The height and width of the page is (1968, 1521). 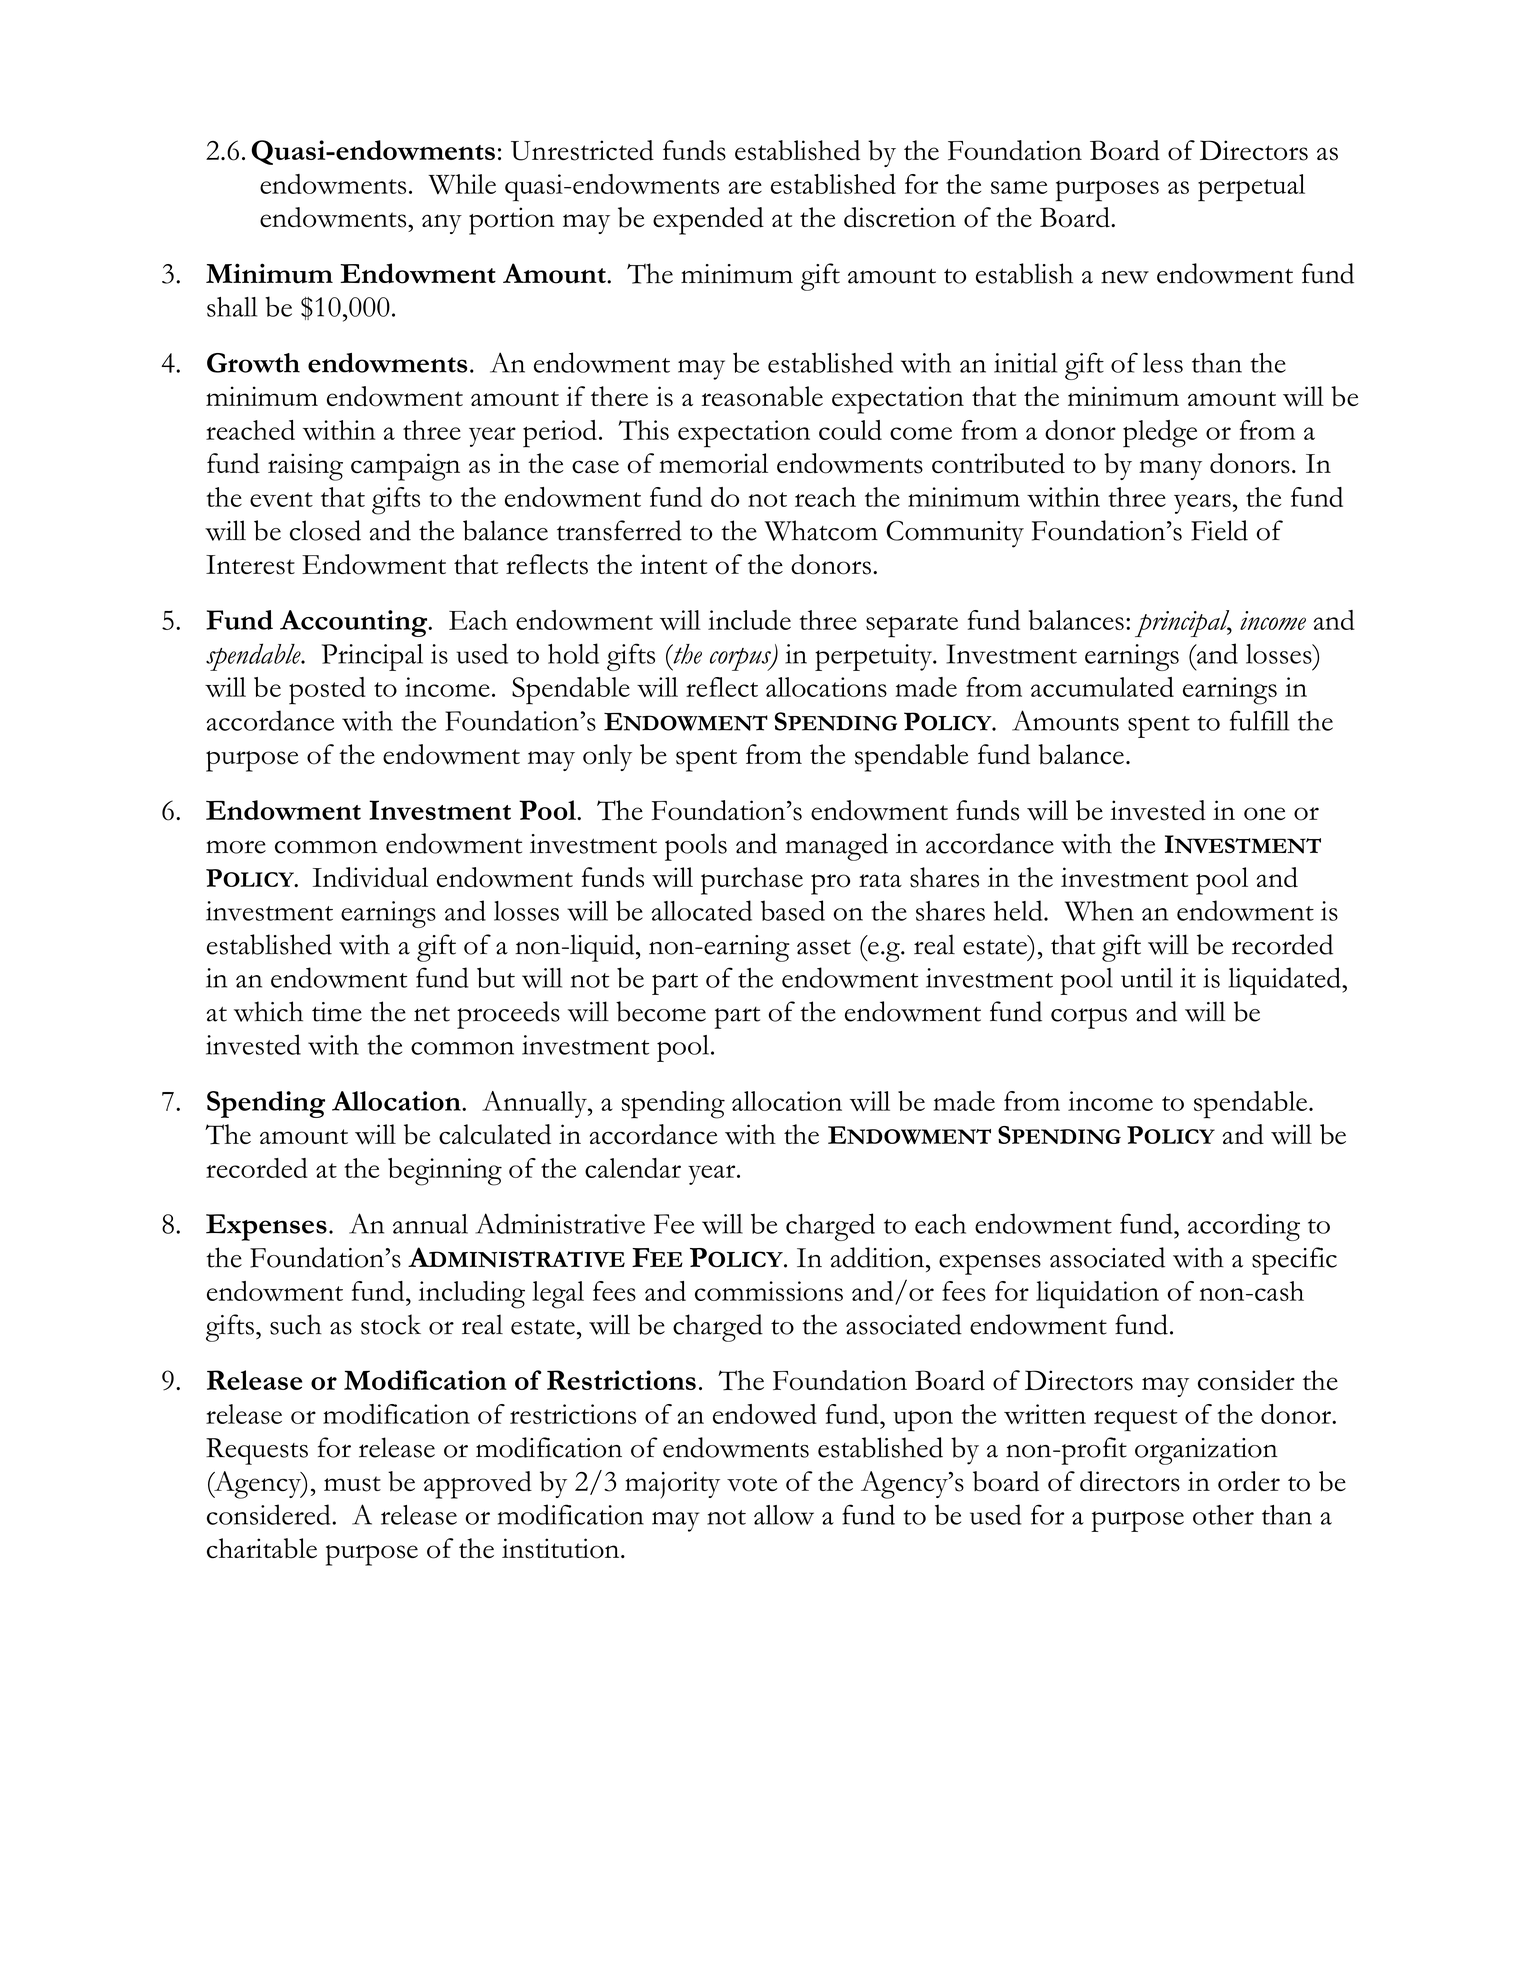 I want to click on While, so click(x=462, y=184).
